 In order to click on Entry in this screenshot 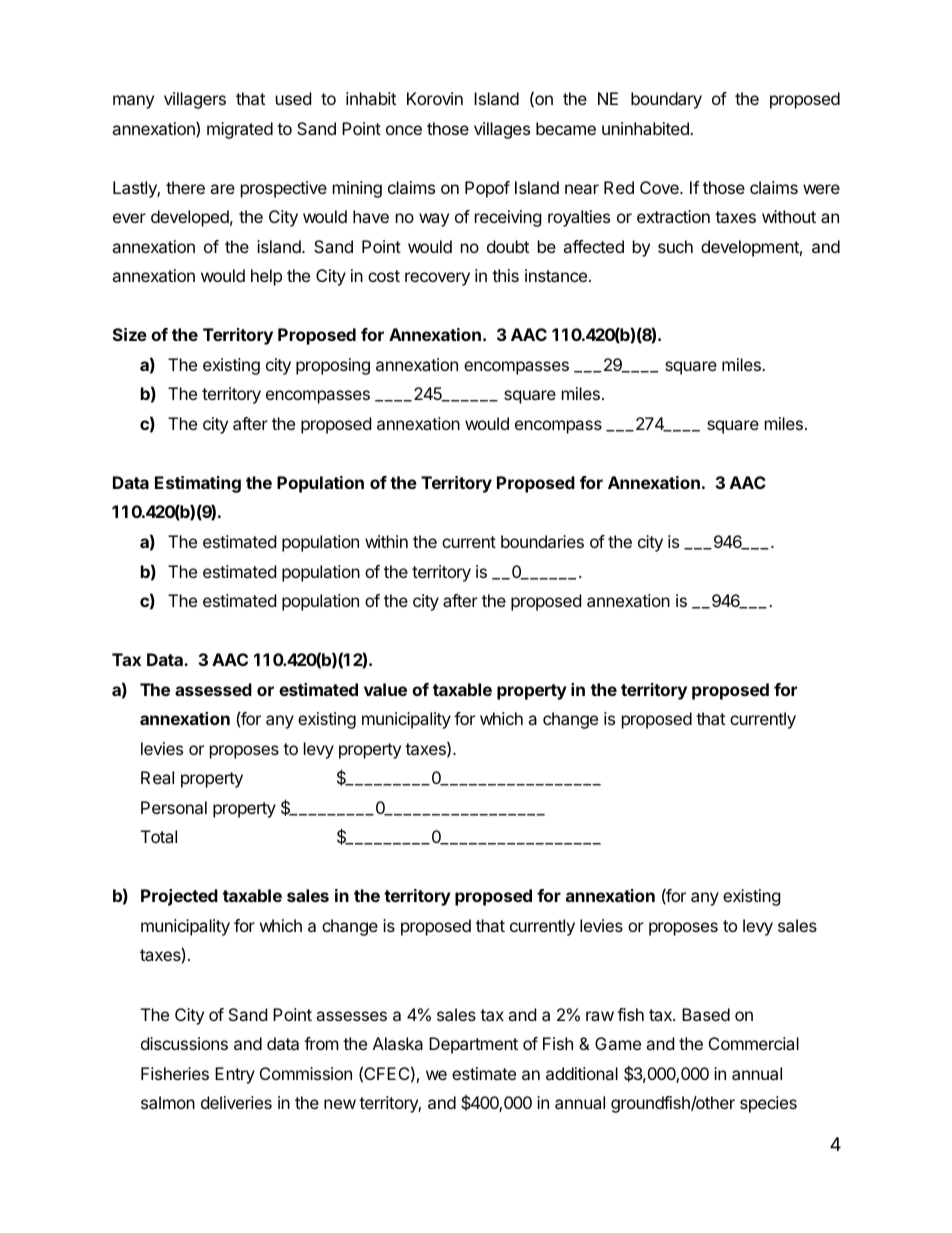, I will do `click(235, 1075)`.
